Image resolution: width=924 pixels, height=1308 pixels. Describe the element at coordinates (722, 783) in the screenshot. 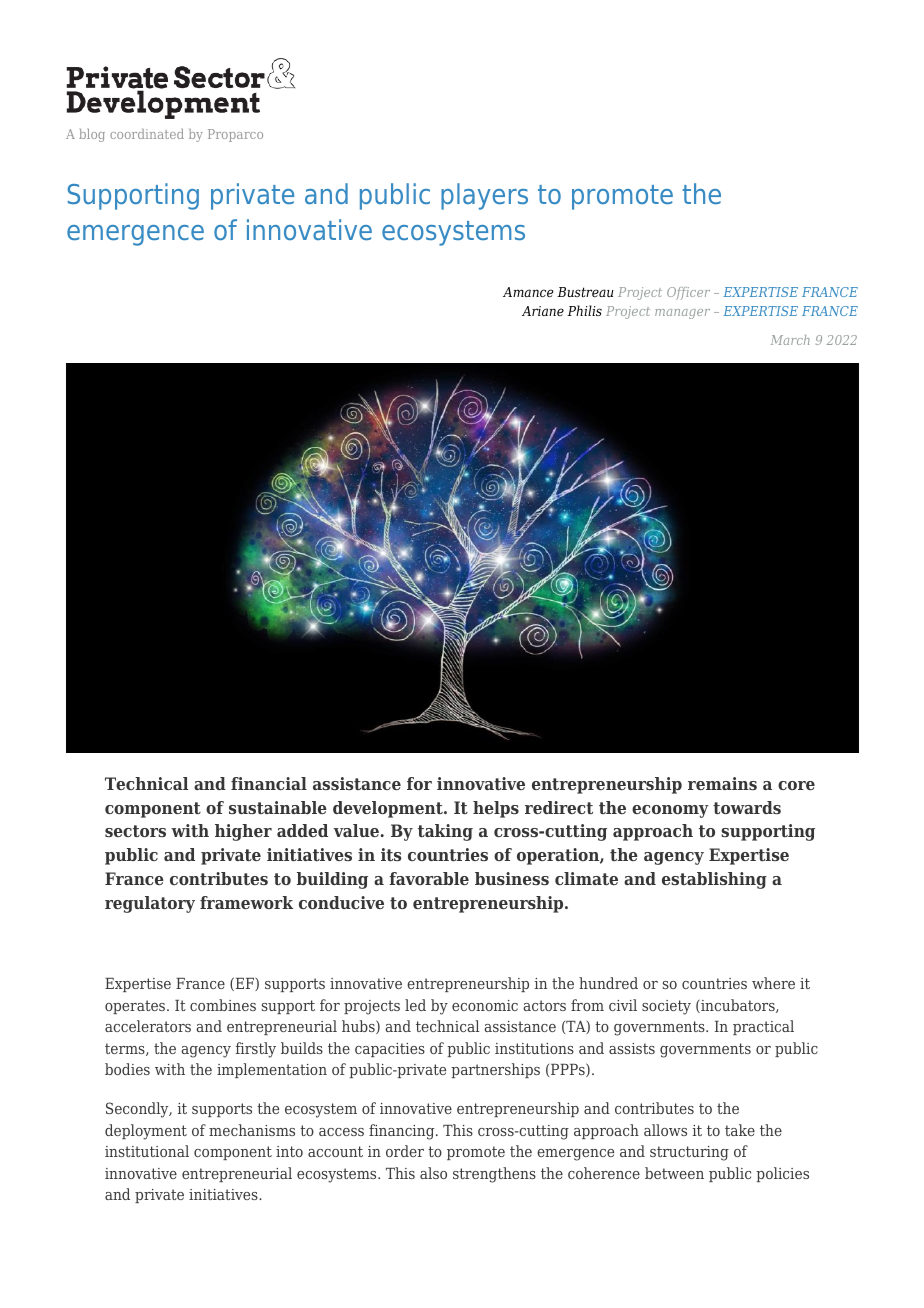

I see `remains` at that location.
